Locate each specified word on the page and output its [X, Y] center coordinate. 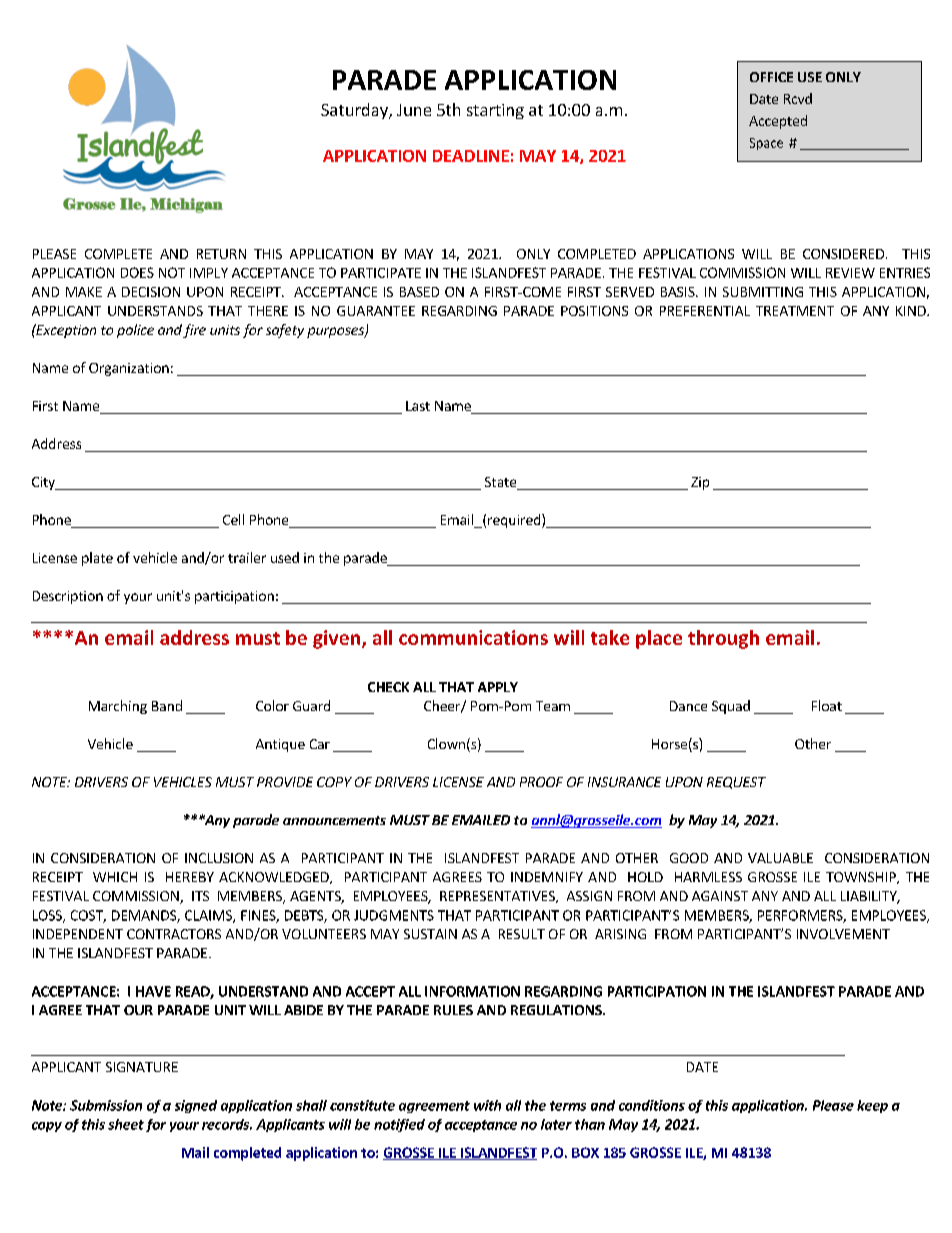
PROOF [541, 782]
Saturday [355, 111]
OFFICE [771, 77]
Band [167, 705]
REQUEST [736, 783]
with [487, 1105]
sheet [126, 1124]
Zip [700, 483]
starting [495, 111]
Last [418, 406]
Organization [129, 369]
